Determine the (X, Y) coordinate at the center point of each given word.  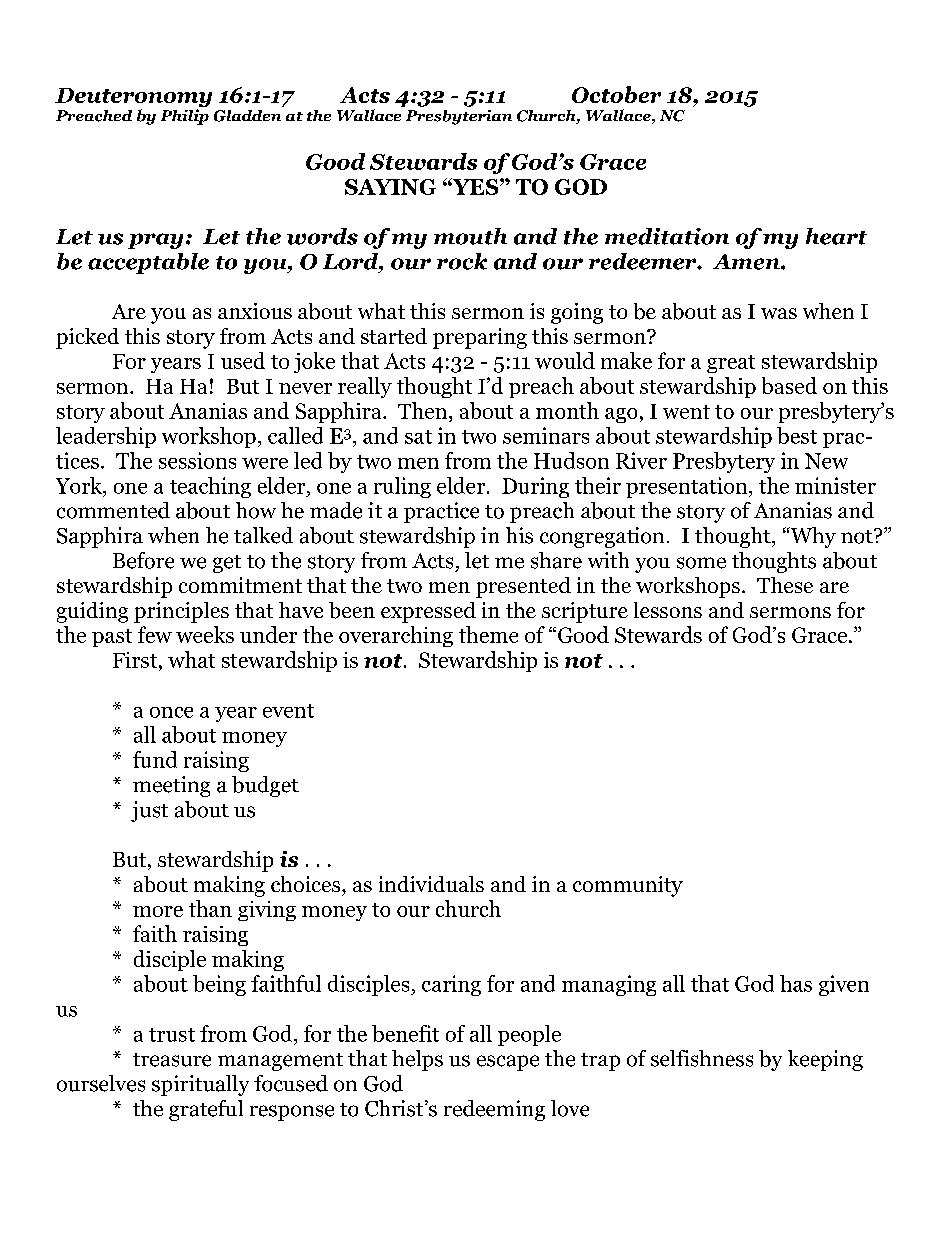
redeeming (494, 1110)
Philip (185, 117)
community (628, 886)
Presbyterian (459, 117)
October (616, 94)
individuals (431, 884)
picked (87, 338)
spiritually (200, 1085)
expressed (428, 612)
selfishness (702, 1058)
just (149, 811)
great (731, 364)
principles (181, 612)
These (785, 585)
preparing (480, 338)
